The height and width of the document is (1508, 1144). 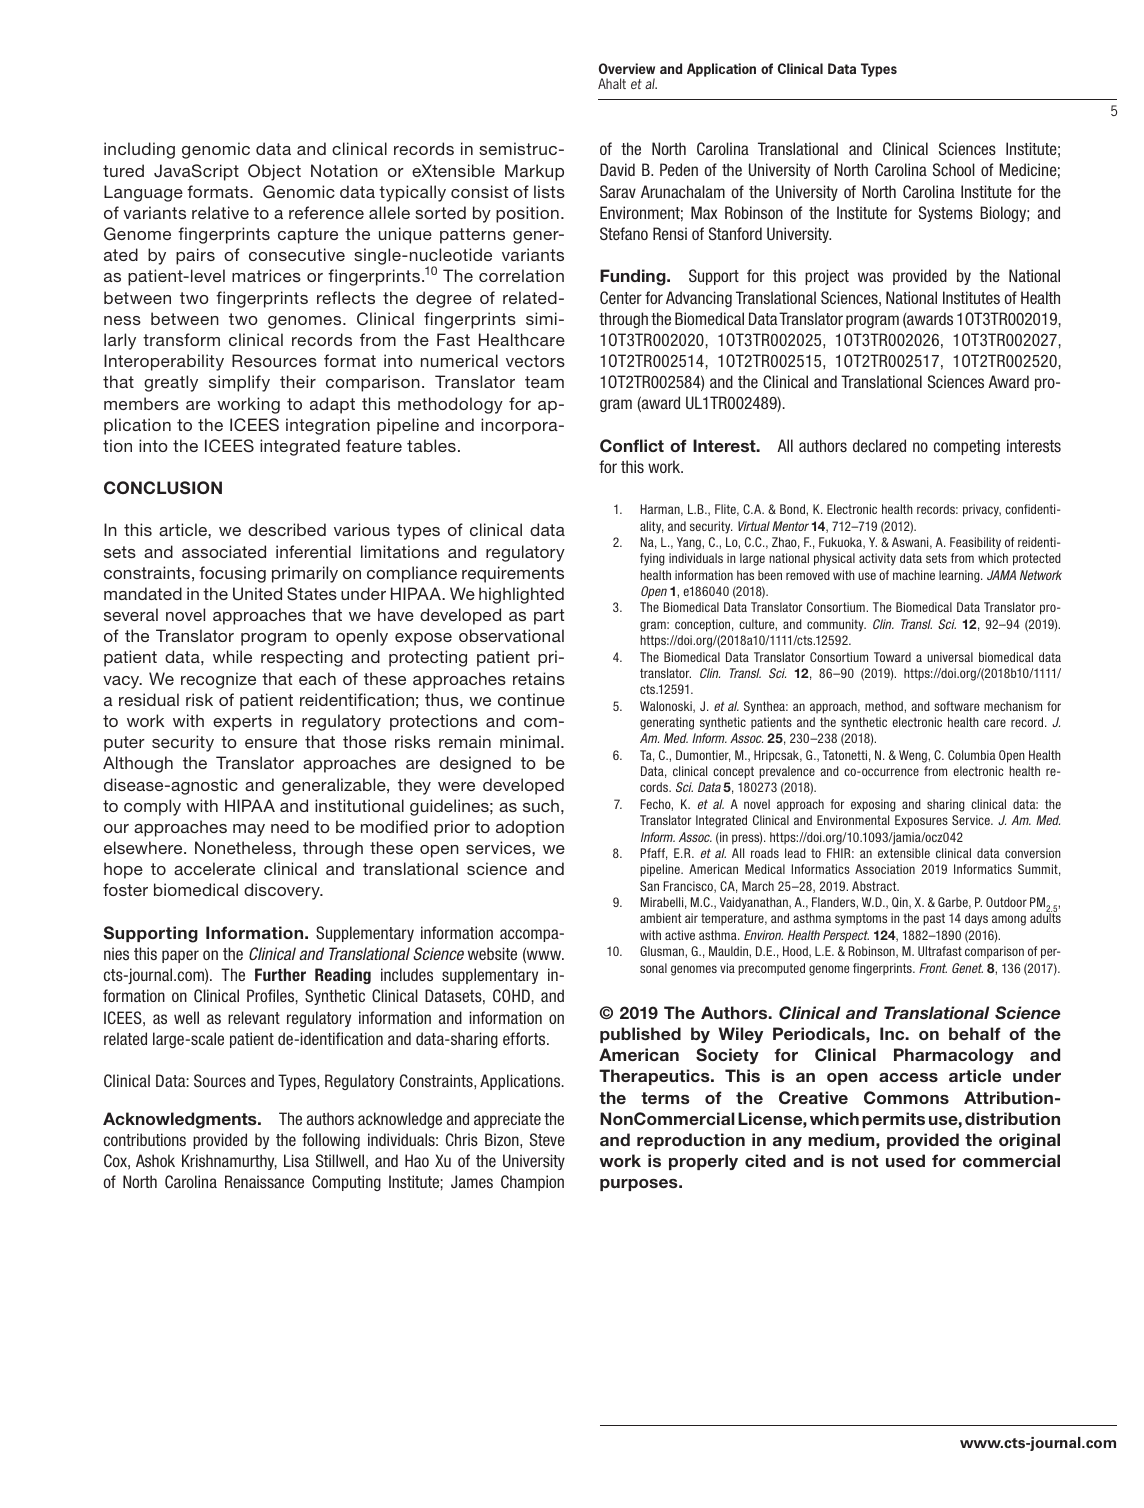 What do you see at coordinates (627, 68) in the document?
I see `Overview` at bounding box center [627, 68].
